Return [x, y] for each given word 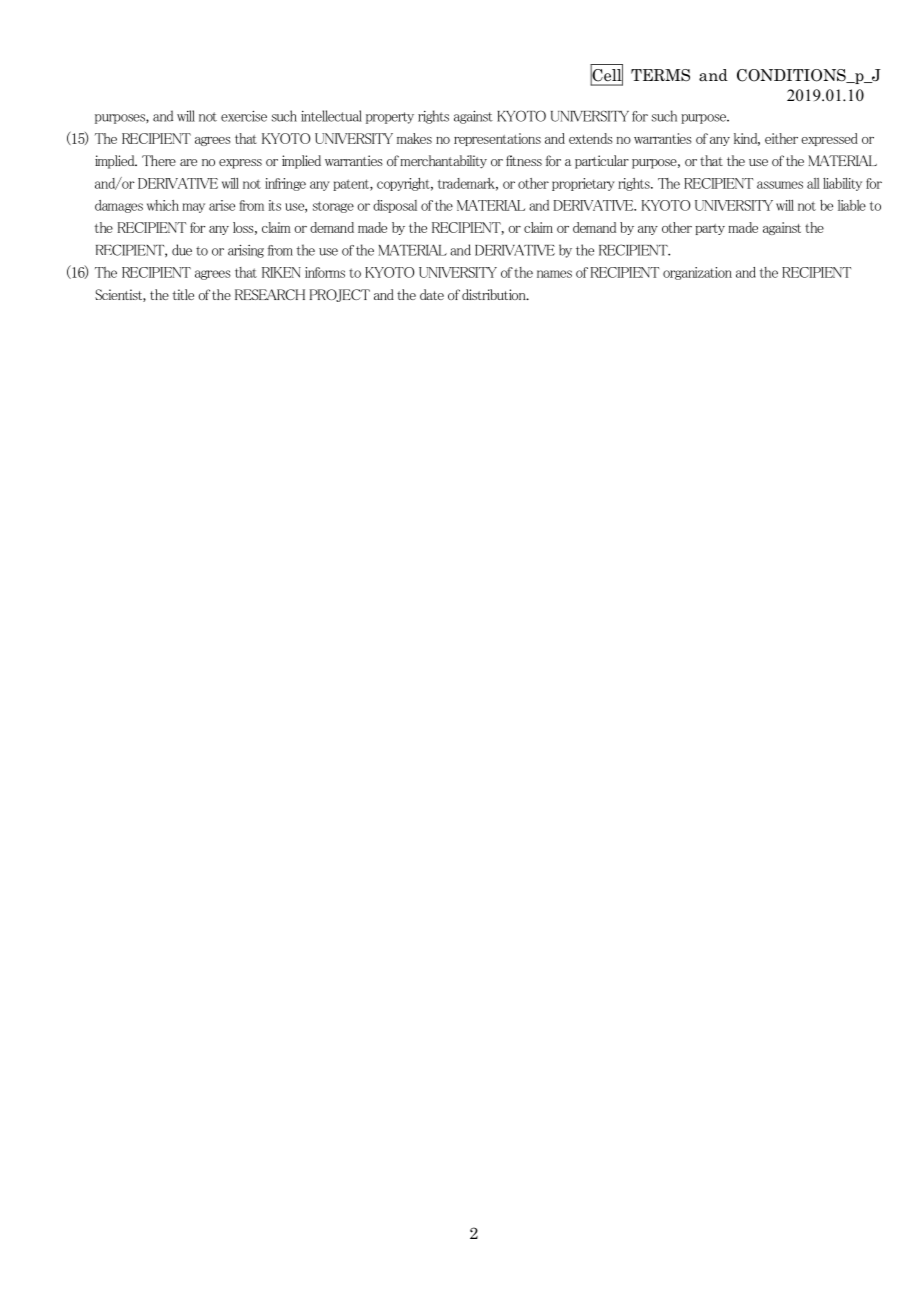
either [781, 138]
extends [590, 138]
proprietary [583, 184]
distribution [495, 294]
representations [497, 139]
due [182, 250]
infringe [285, 184]
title [183, 294]
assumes [780, 185]
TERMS [660, 75]
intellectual [331, 116]
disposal [395, 206]
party [710, 229]
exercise [244, 116]
